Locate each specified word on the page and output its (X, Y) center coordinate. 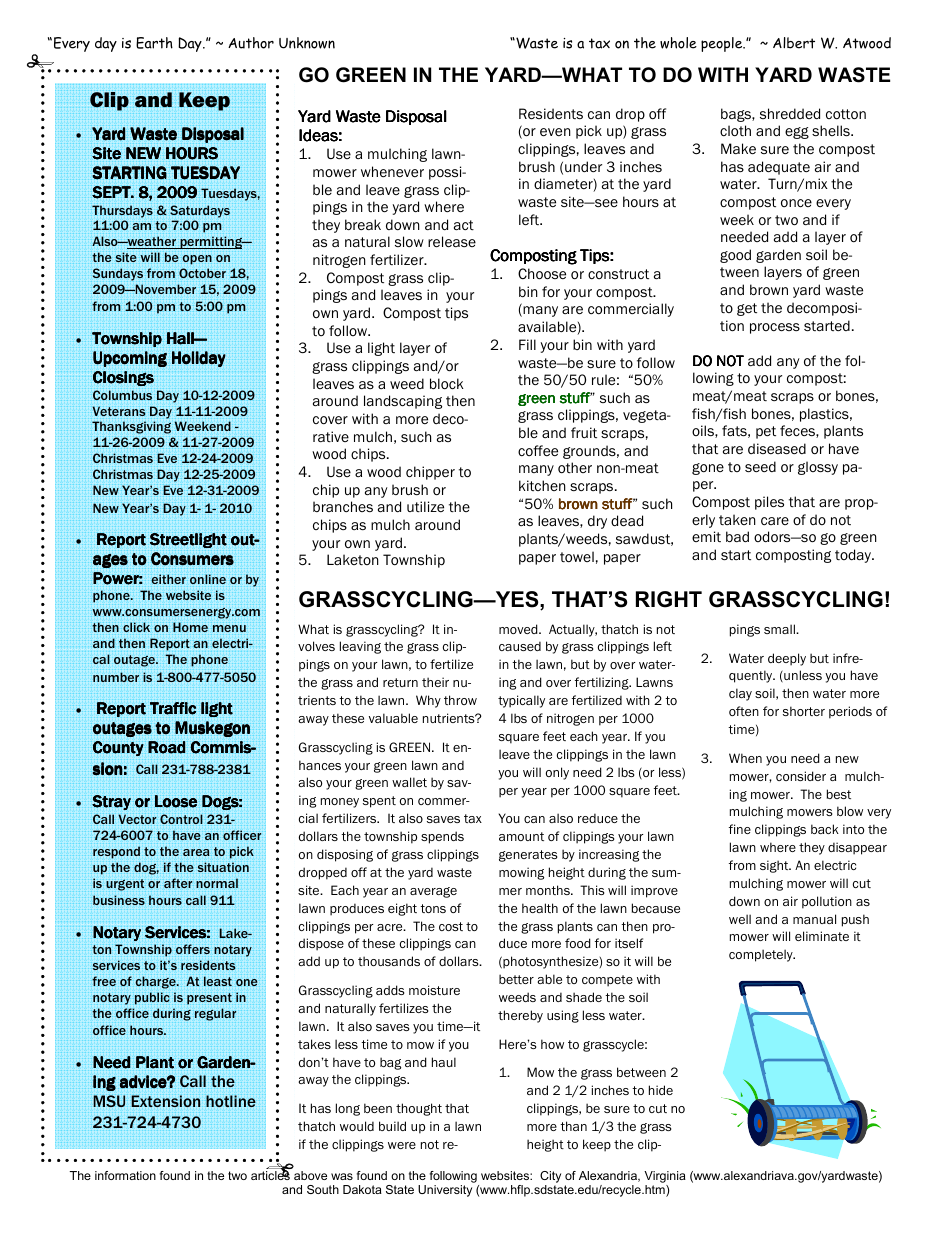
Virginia (665, 1177)
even (555, 132)
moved (519, 629)
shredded (790, 113)
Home (190, 627)
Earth (154, 43)
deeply (787, 659)
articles (270, 1174)
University (445, 1191)
